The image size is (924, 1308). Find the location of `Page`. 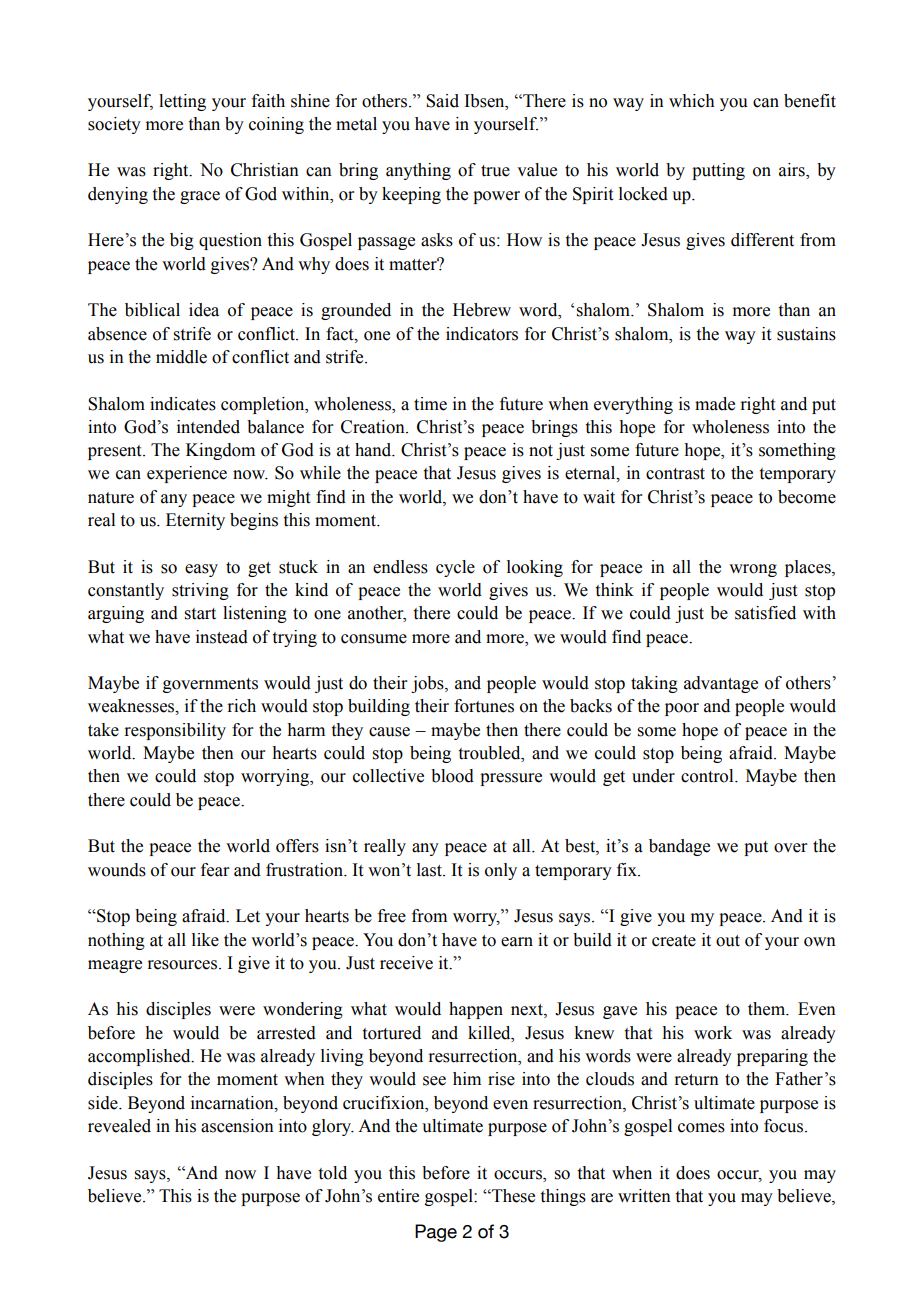

Page is located at coordinates (436, 1233).
